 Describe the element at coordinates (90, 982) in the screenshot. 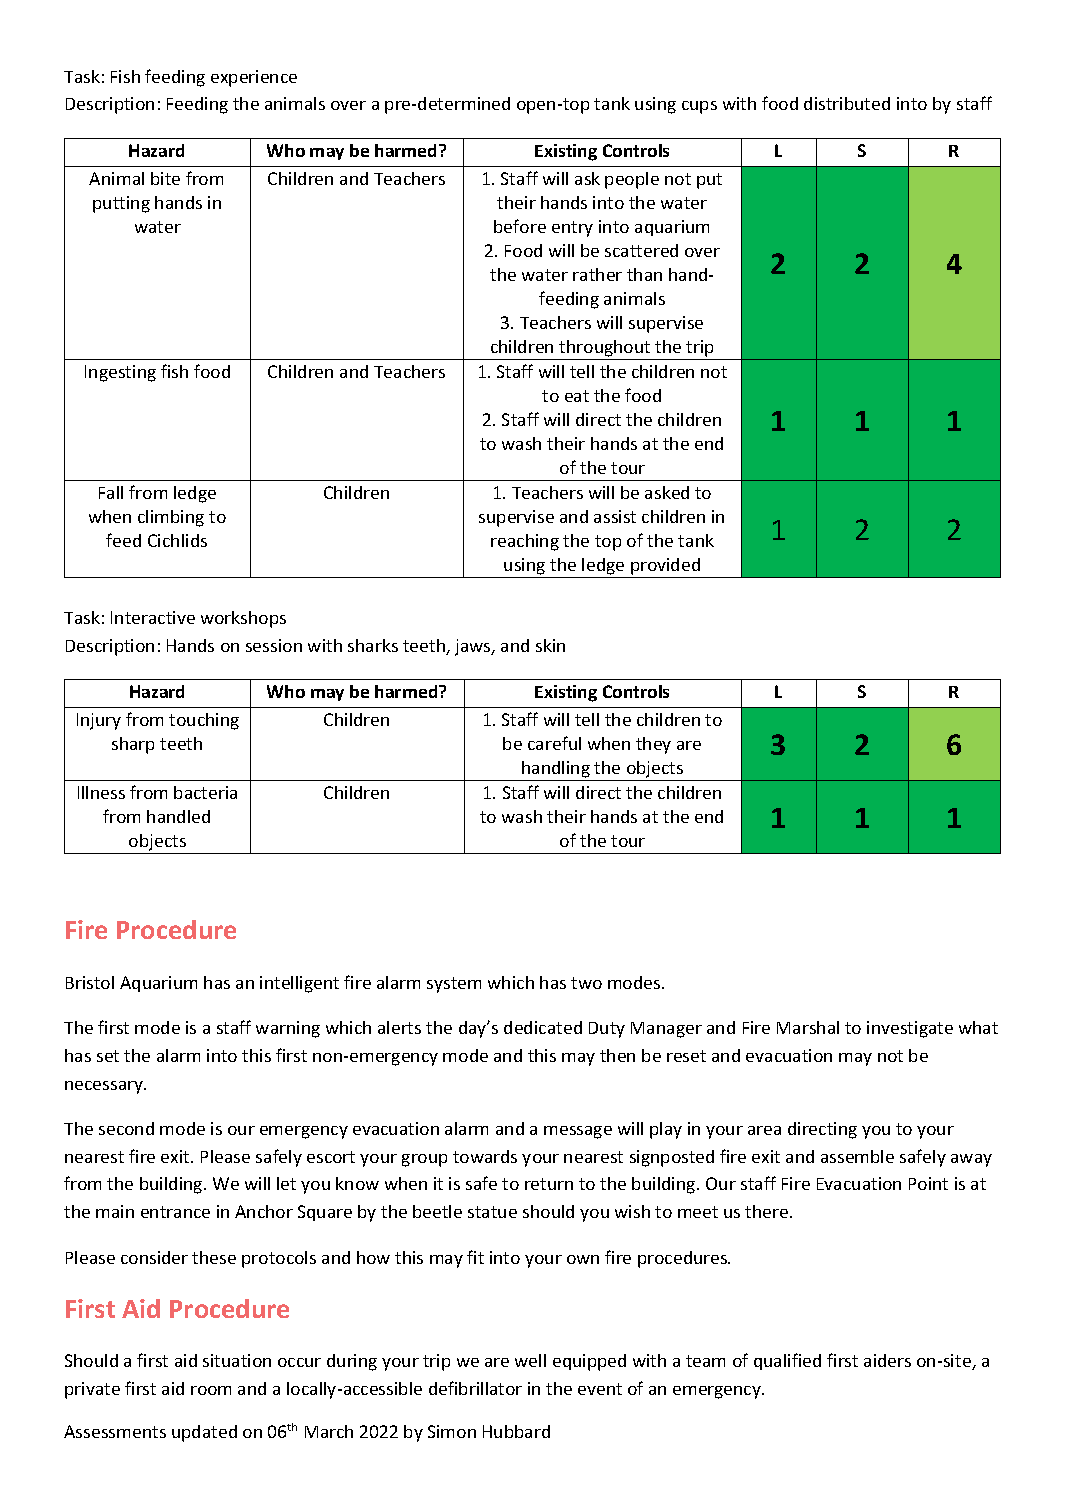

I see `Bristol` at that location.
